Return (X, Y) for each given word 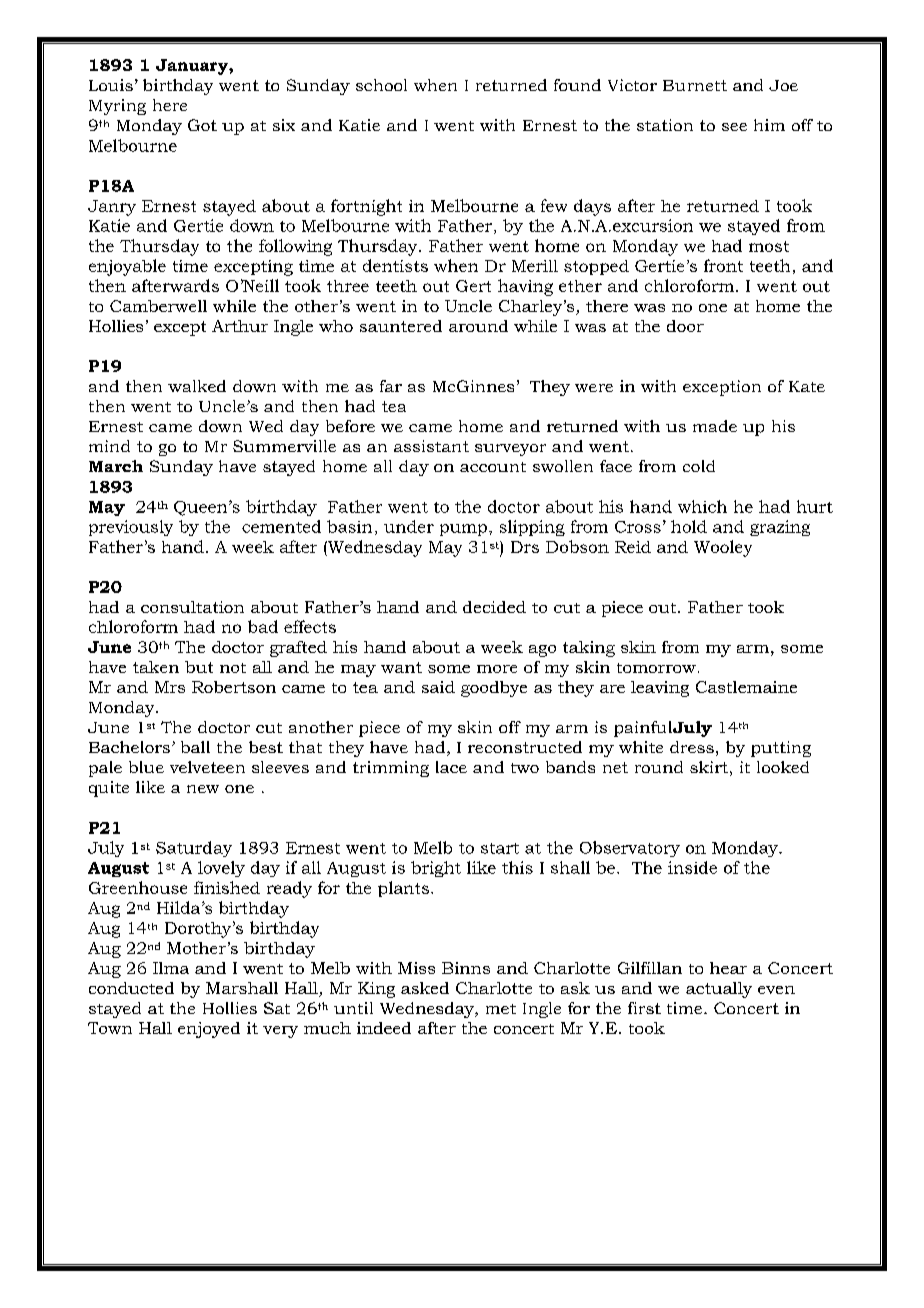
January (193, 67)
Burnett (695, 85)
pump (463, 530)
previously (131, 528)
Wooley (723, 548)
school (381, 85)
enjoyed (209, 1030)
